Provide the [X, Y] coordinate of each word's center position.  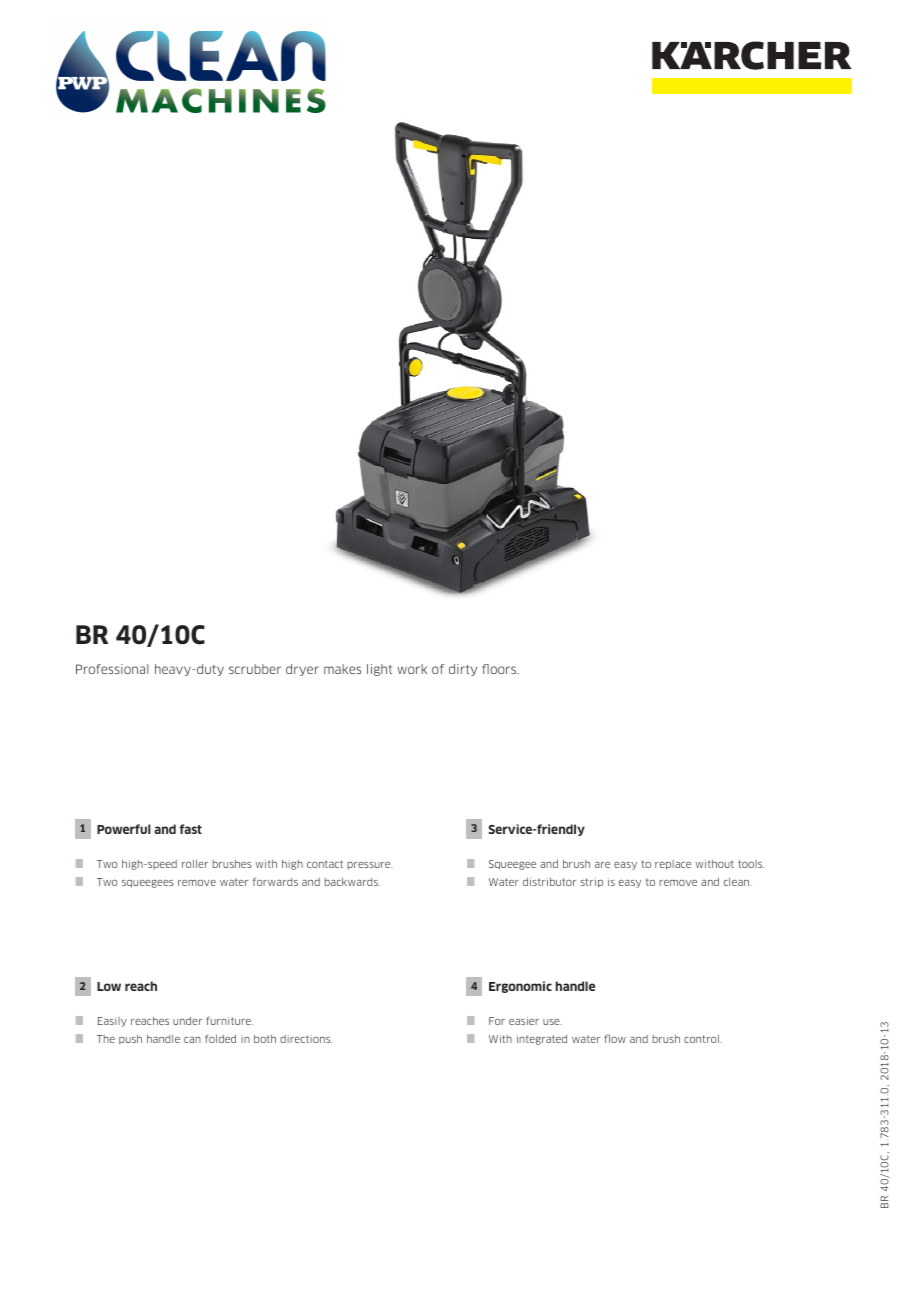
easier [524, 1021]
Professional [112, 669]
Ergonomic [520, 987]
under [187, 1021]
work [412, 669]
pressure [370, 865]
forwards [275, 881]
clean [737, 882]
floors [500, 669]
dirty [463, 670]
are [602, 865]
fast [190, 829]
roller [195, 864]
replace [673, 865]
